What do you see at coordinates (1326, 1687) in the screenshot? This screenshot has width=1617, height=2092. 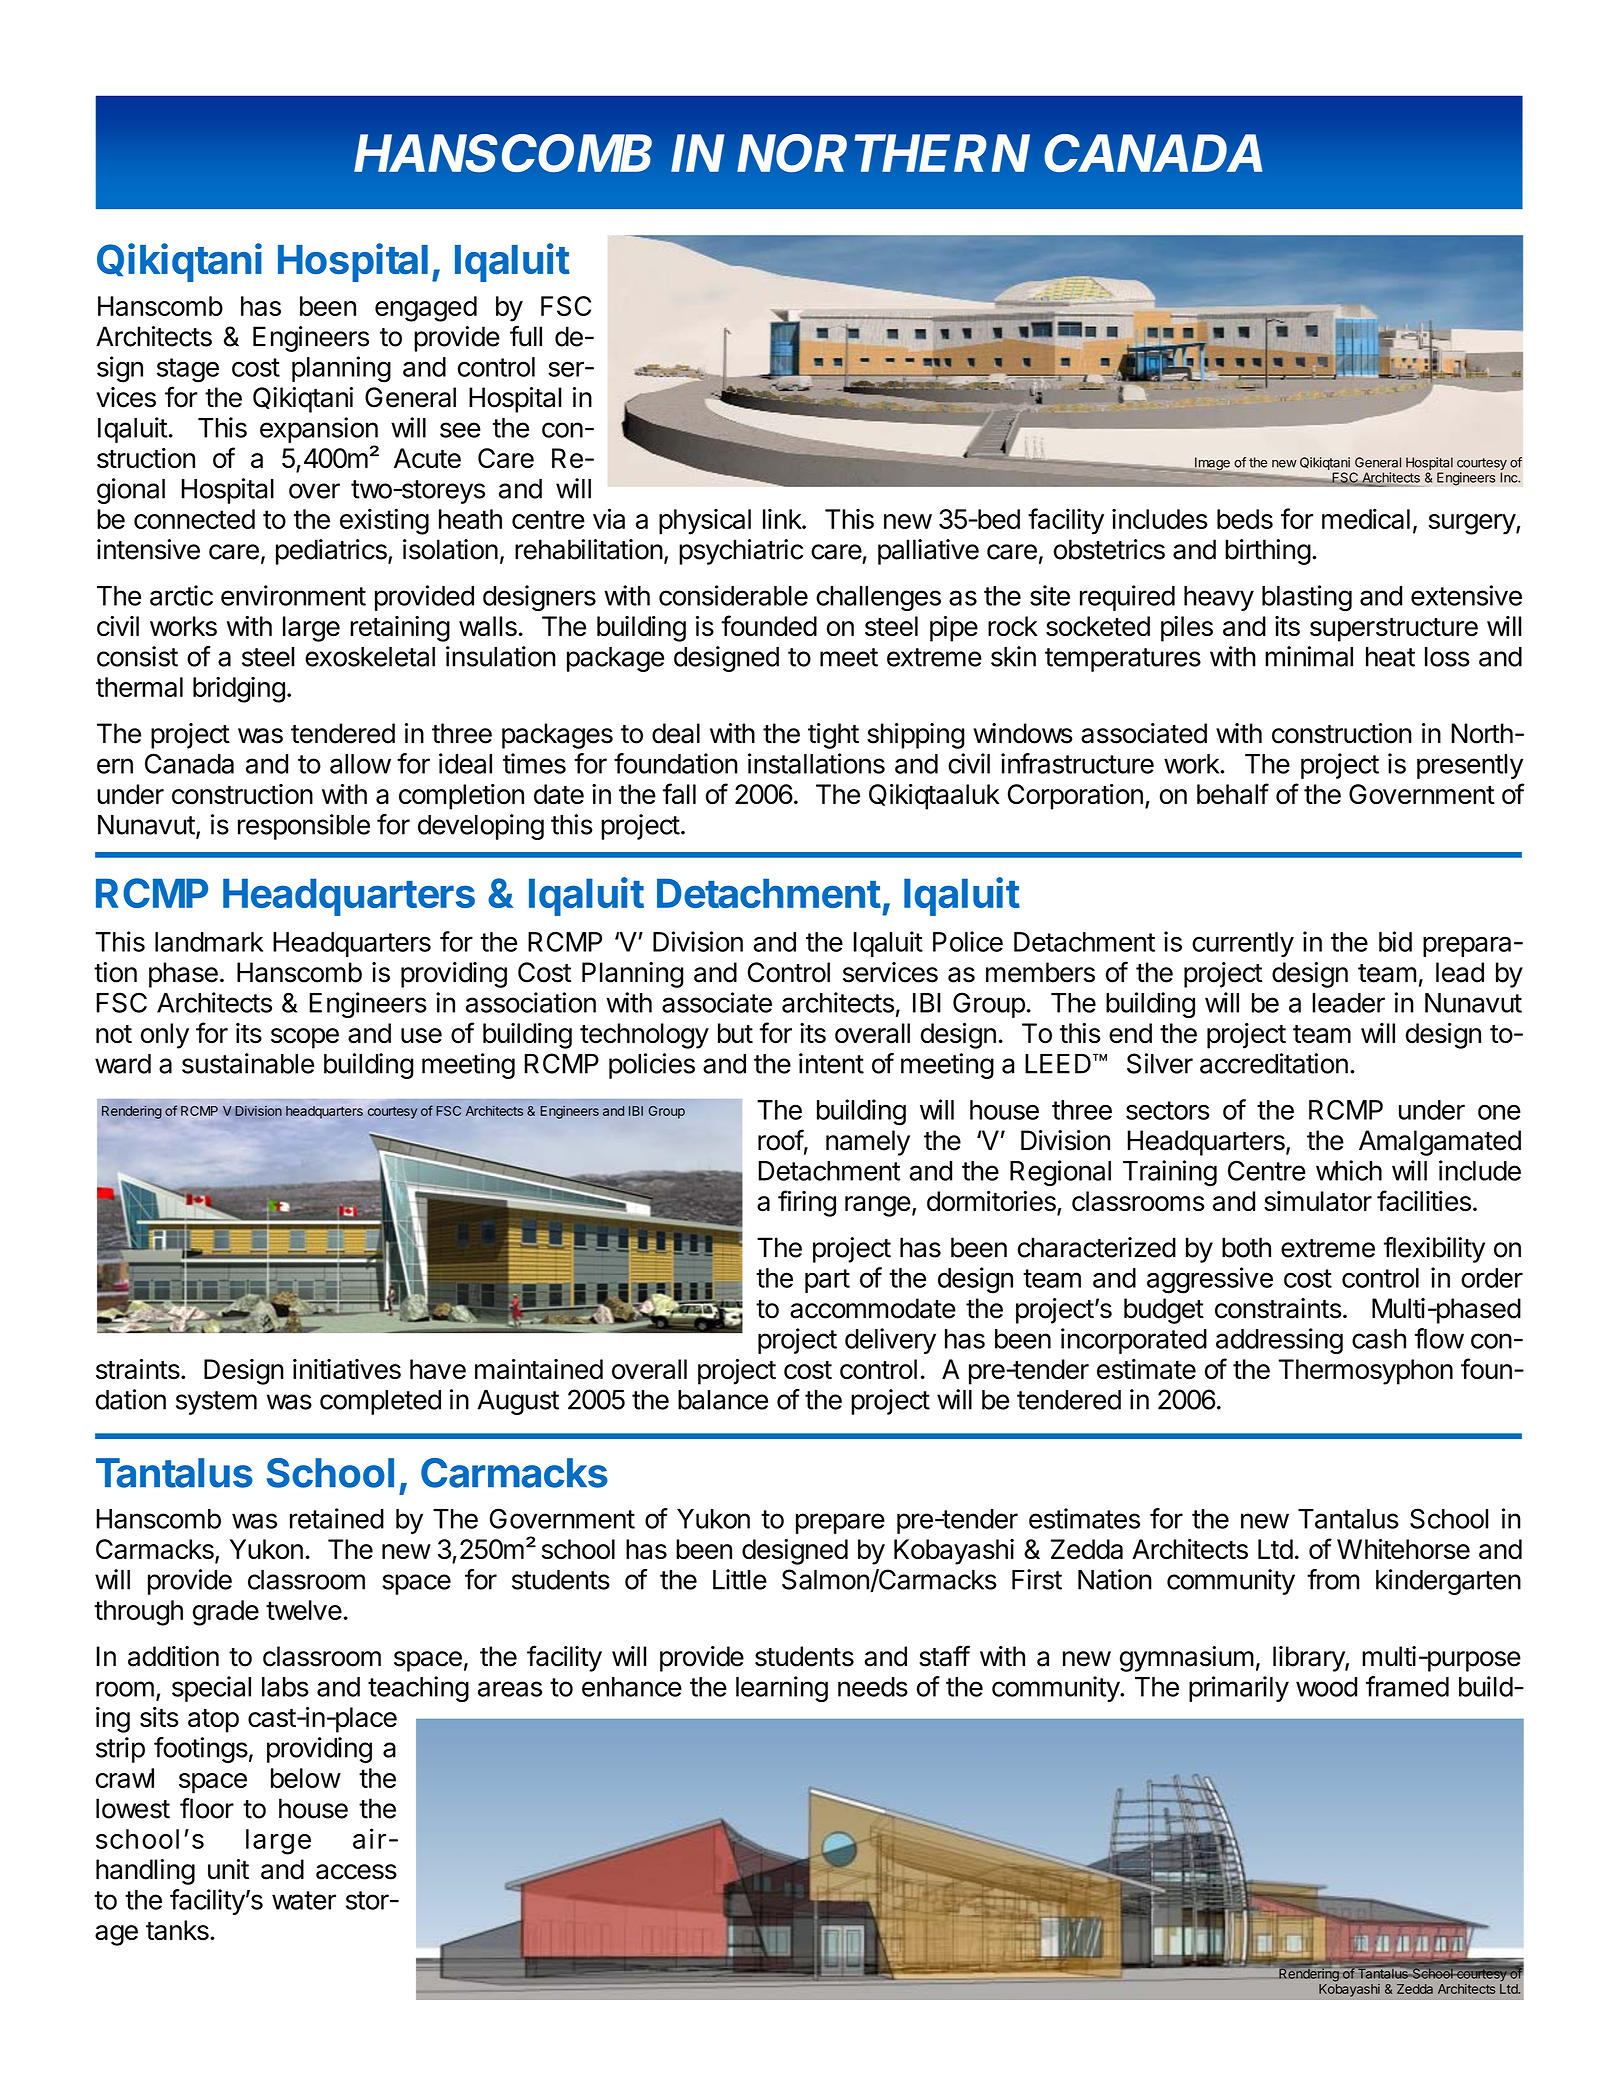 I see `wood` at bounding box center [1326, 1687].
